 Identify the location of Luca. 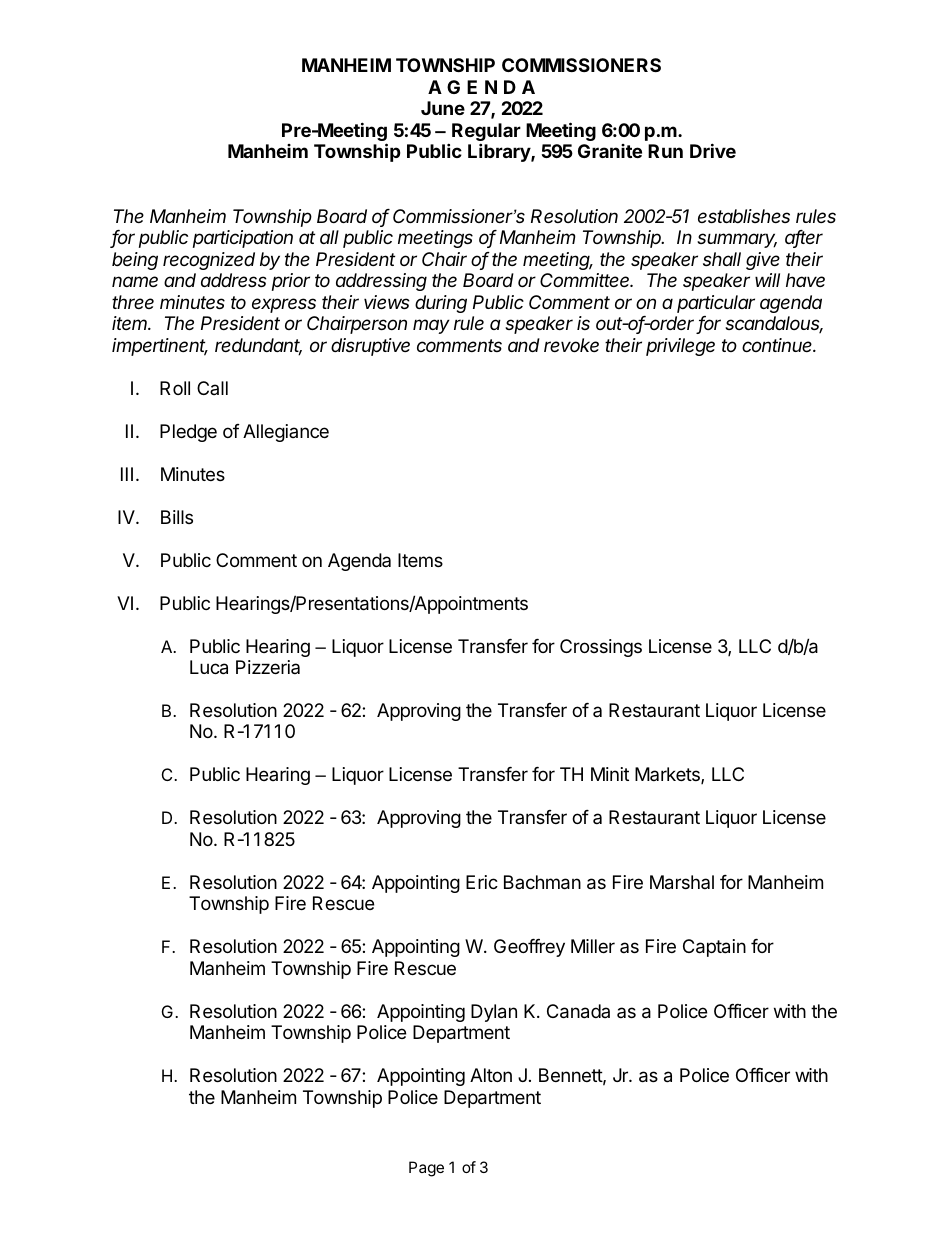
(209, 667).
